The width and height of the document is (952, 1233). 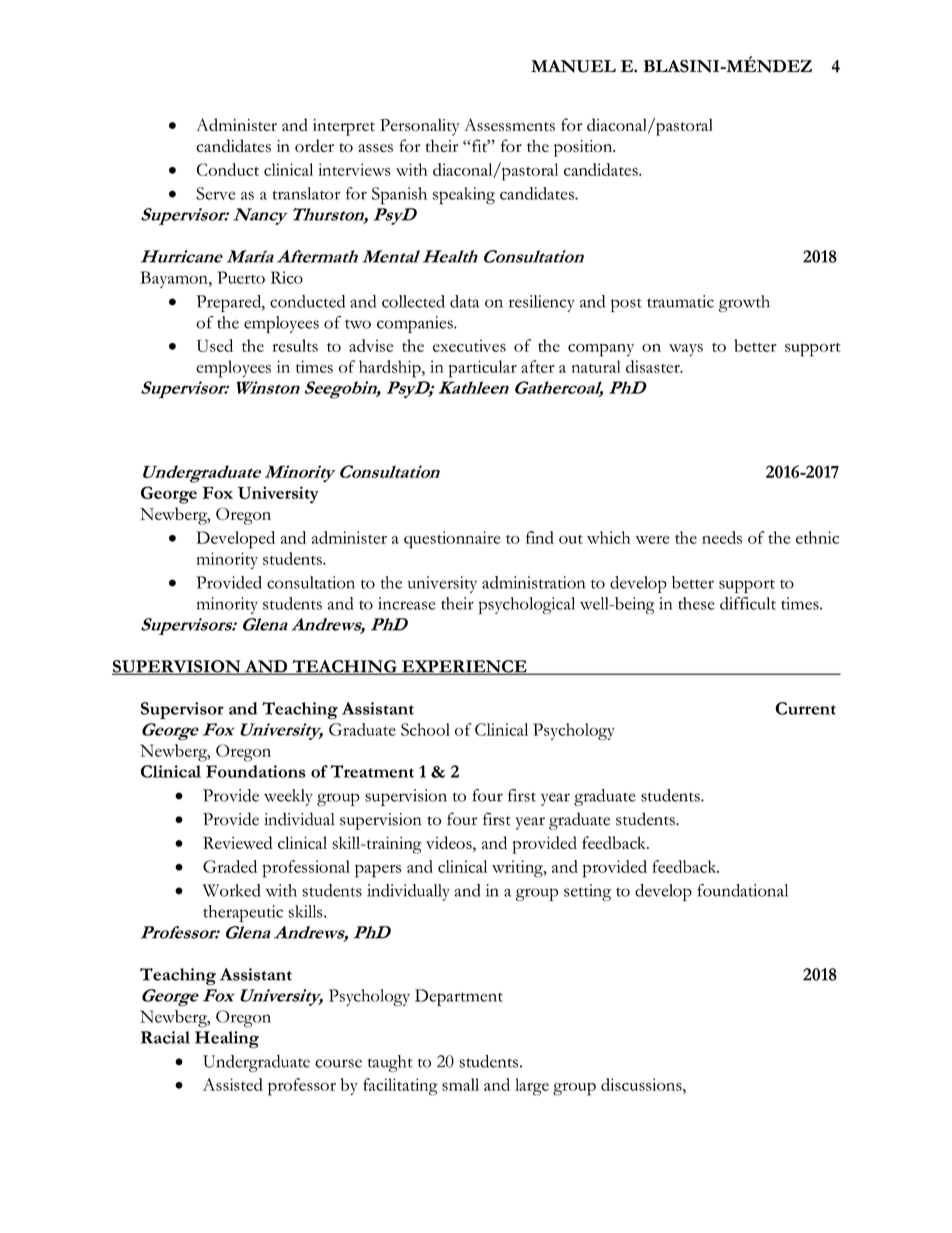 What do you see at coordinates (533, 582) in the document?
I see `administration` at bounding box center [533, 582].
